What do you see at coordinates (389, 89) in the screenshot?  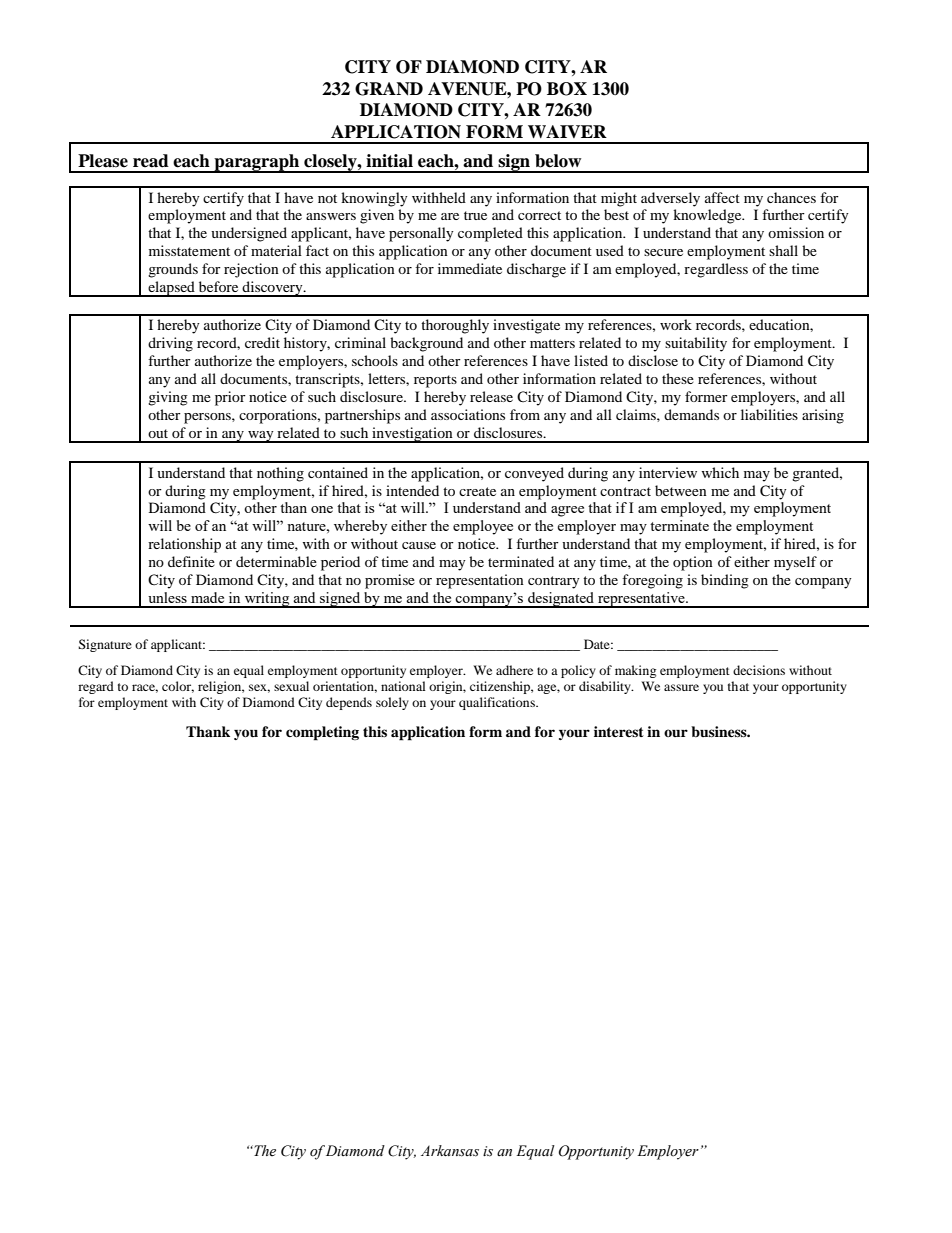 I see `GRAND` at bounding box center [389, 89].
